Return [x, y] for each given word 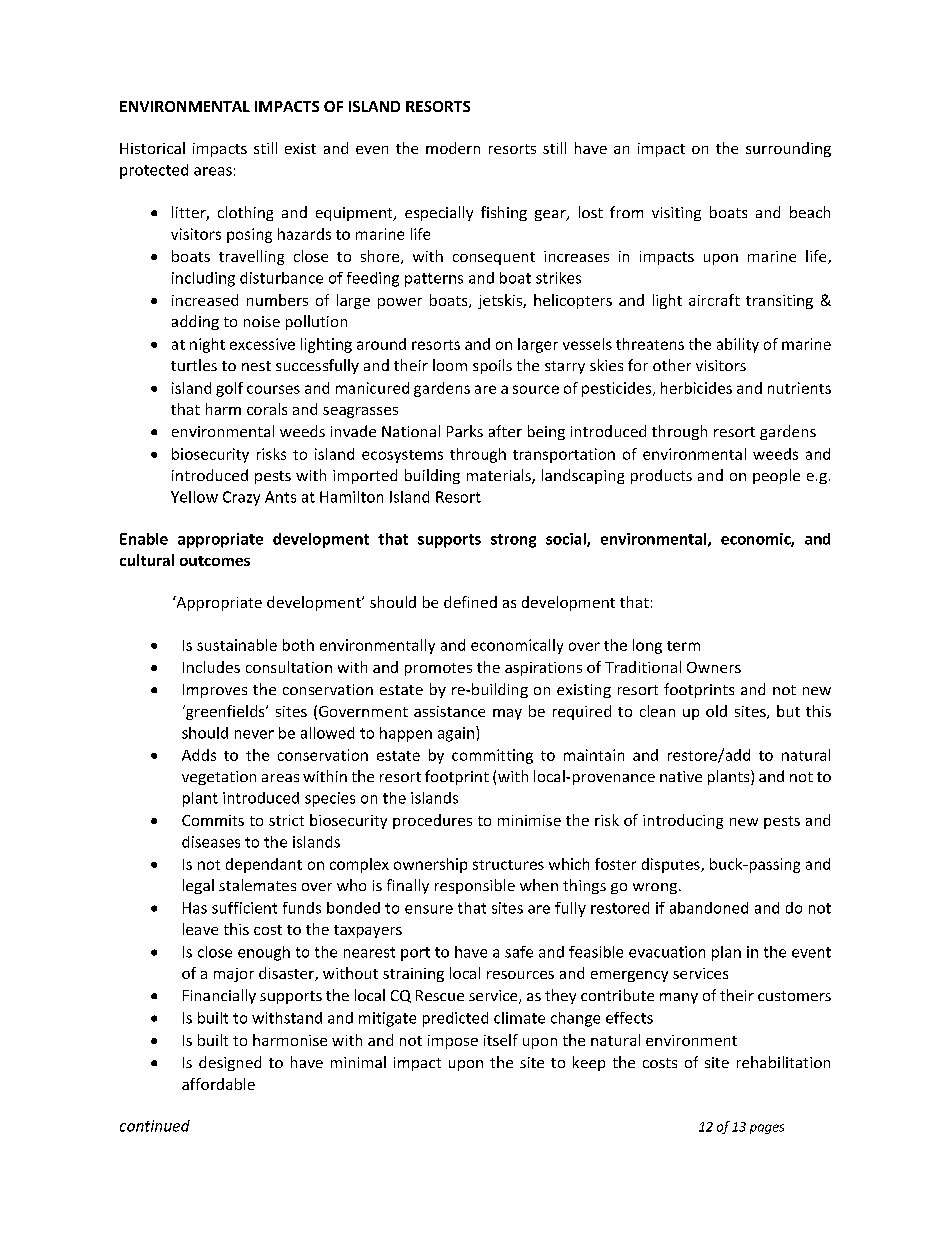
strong [513, 541]
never [254, 734]
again [456, 734]
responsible [475, 886]
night [207, 345]
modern [453, 148]
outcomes [215, 561]
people [776, 476]
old [716, 711]
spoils [492, 366]
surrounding [788, 149]
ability [738, 345]
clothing [245, 213]
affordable [218, 1084]
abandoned [709, 908]
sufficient [244, 908]
